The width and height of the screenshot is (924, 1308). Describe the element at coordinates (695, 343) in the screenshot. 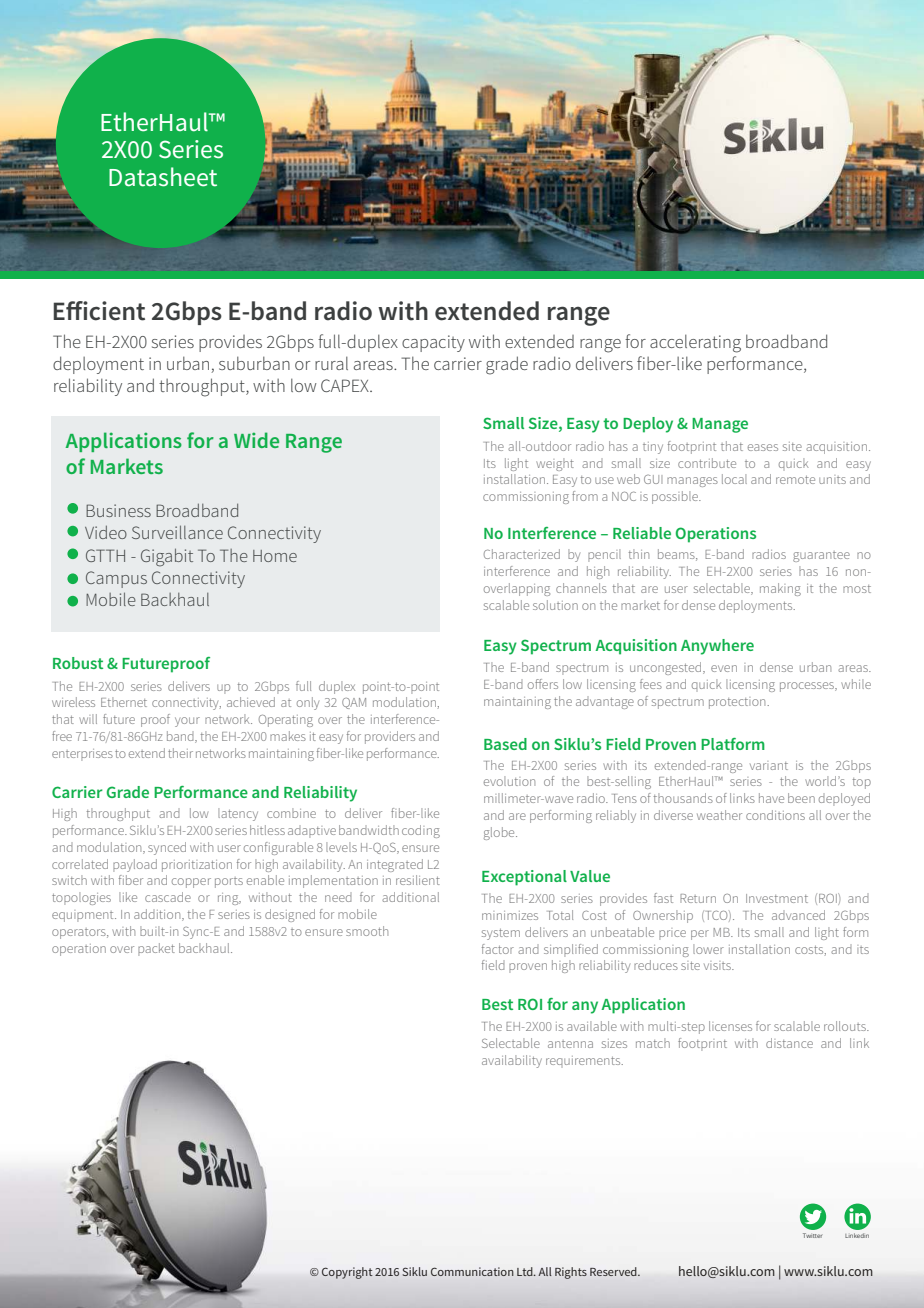

I see `accelerating` at that location.
